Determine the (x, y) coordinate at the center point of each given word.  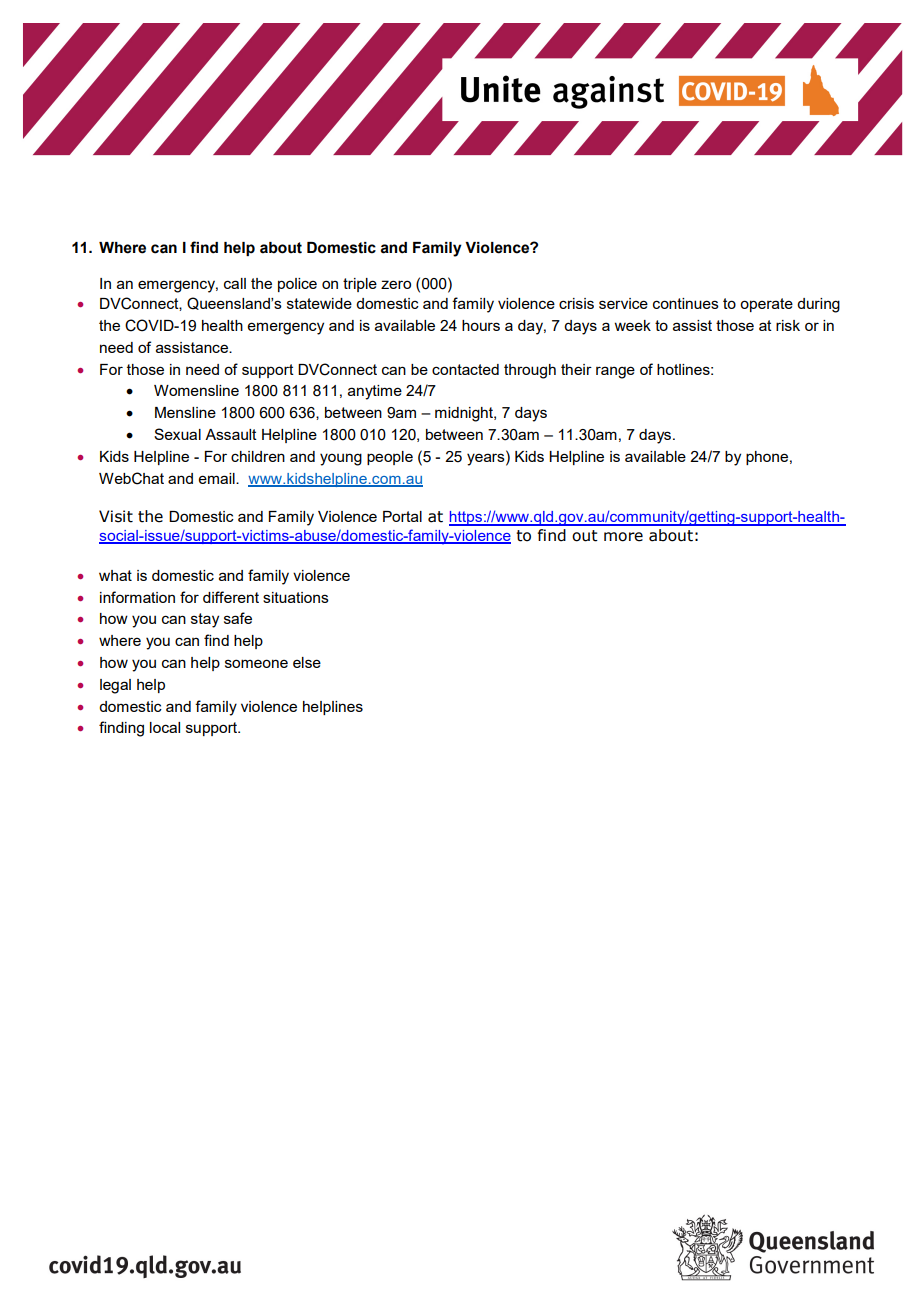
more (623, 537)
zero (396, 284)
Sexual (177, 434)
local (165, 727)
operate (766, 305)
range (615, 372)
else (307, 662)
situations (296, 597)
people (390, 458)
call (235, 283)
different (231, 597)
